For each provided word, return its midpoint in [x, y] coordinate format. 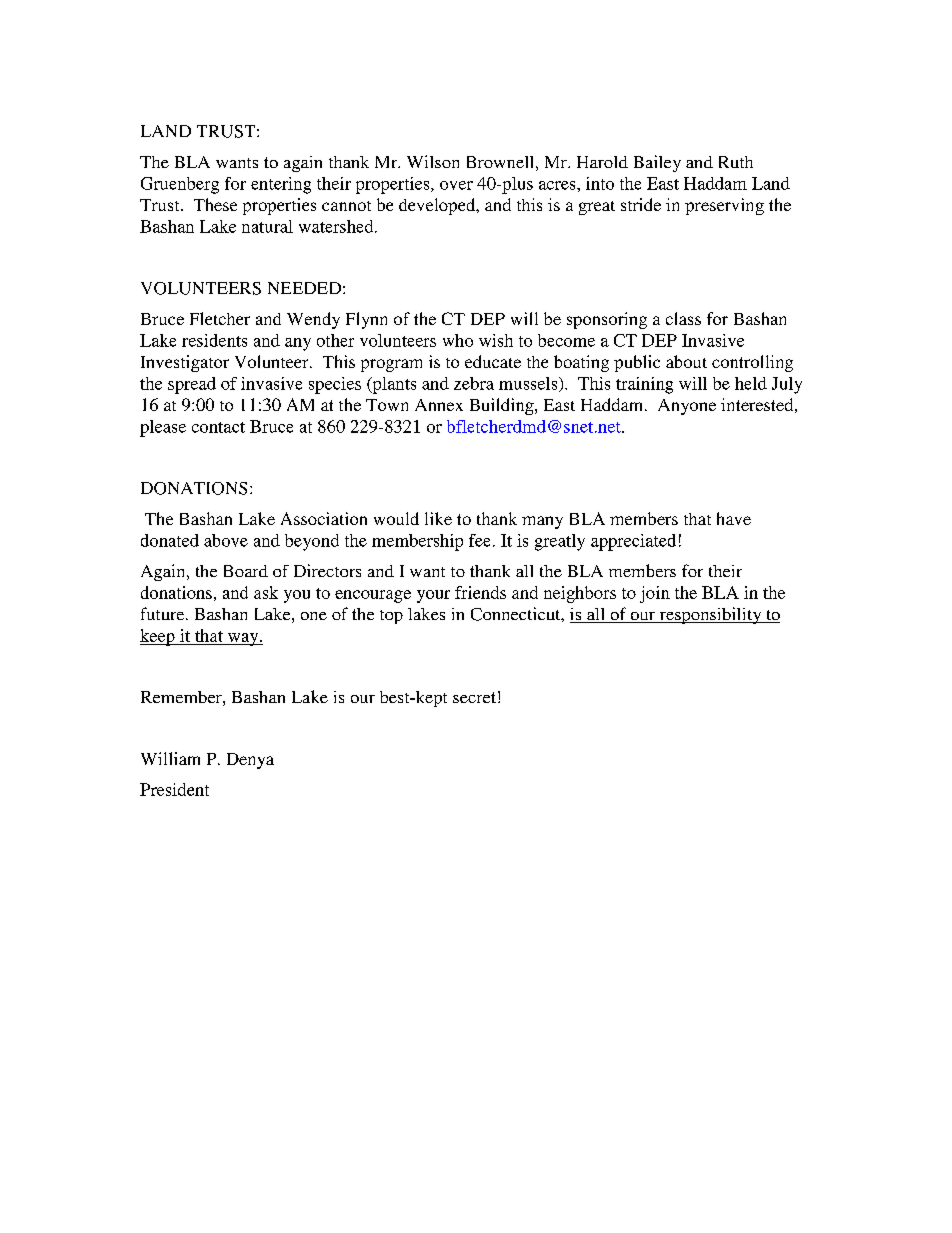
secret [474, 697]
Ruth [736, 162]
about [686, 361]
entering [281, 185]
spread [192, 385]
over [456, 185]
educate [493, 361]
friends [480, 592]
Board [246, 571]
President [174, 789]
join [655, 594]
